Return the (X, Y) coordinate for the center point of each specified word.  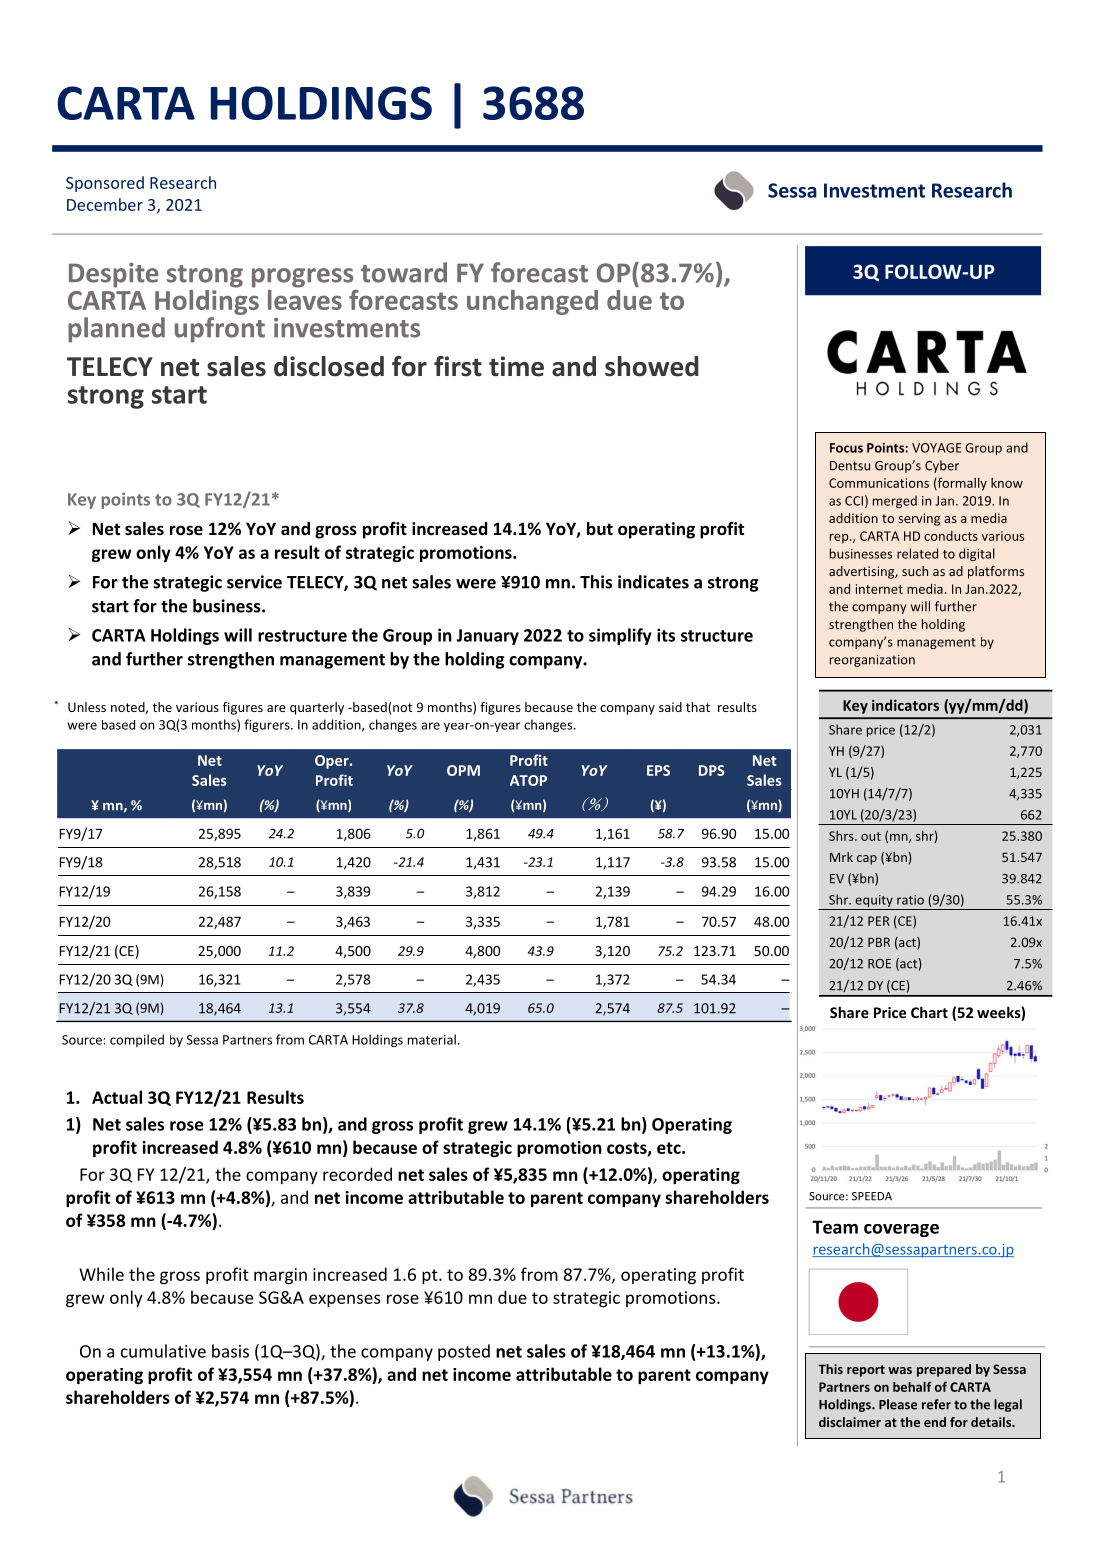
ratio (910, 900)
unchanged (532, 302)
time (516, 366)
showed (651, 366)
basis (230, 1351)
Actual (117, 1097)
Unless (87, 707)
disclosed (329, 366)
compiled (137, 1040)
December (105, 204)
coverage (901, 1230)
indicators (905, 705)
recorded (357, 1174)
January (487, 637)
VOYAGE (937, 448)
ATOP (528, 780)
